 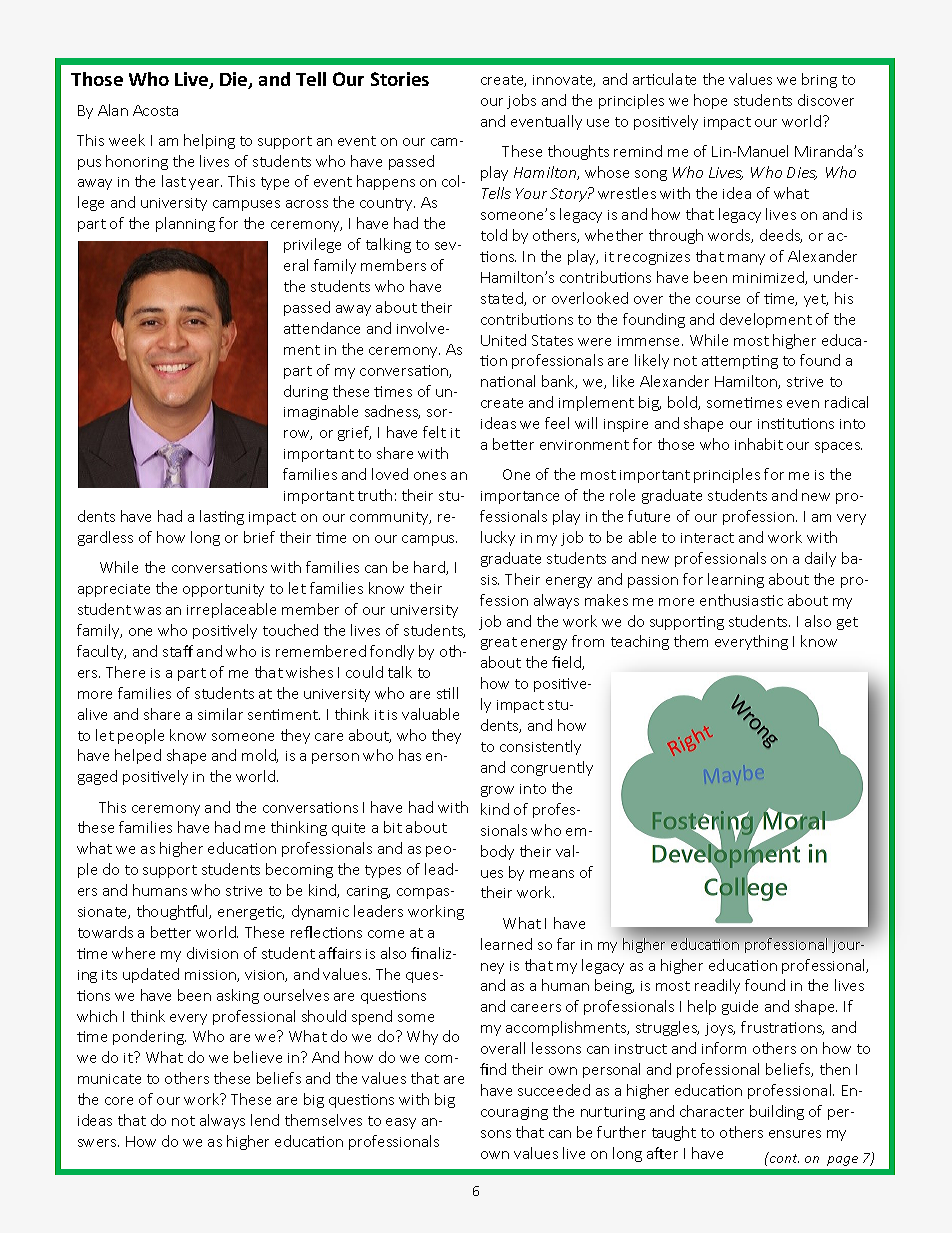 What do you see at coordinates (119, 1101) in the screenshot?
I see `core` at bounding box center [119, 1101].
